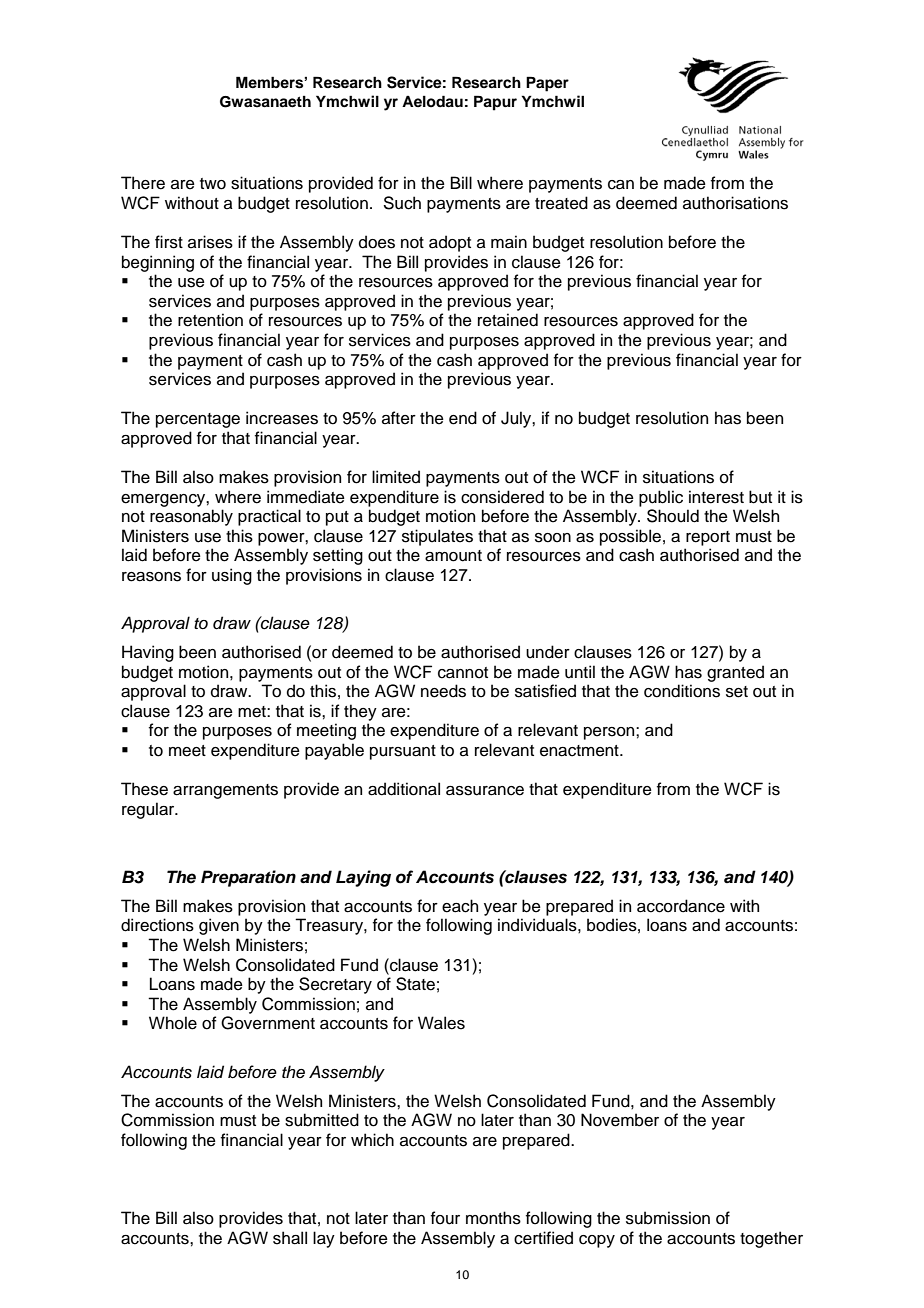  Describe the element at coordinates (561, 203) in the screenshot. I see `treated` at that location.
